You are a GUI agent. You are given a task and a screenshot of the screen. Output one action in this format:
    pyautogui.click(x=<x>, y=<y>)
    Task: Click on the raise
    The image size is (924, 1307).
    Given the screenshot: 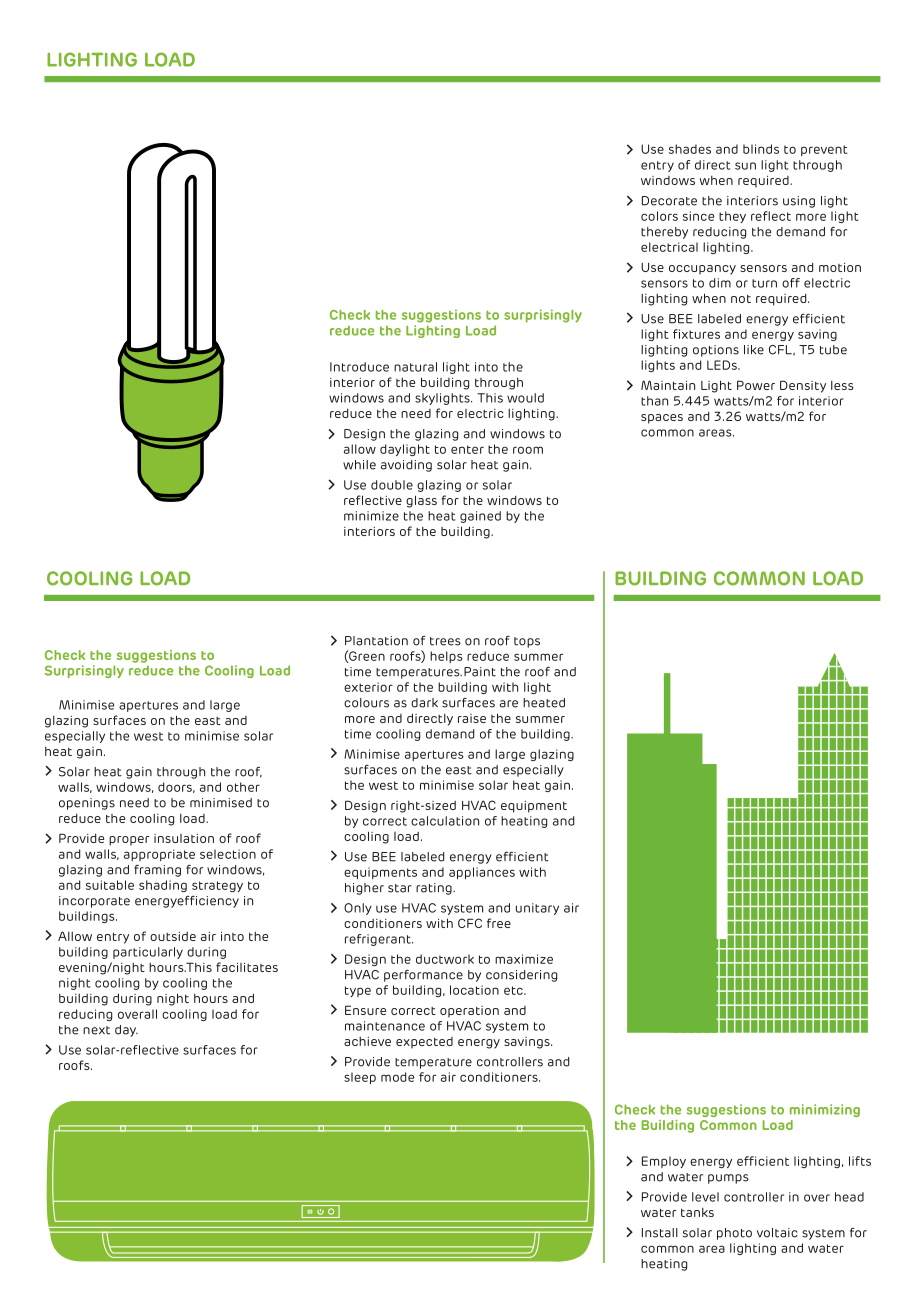 What is the action you would take?
    pyautogui.click(x=472, y=718)
